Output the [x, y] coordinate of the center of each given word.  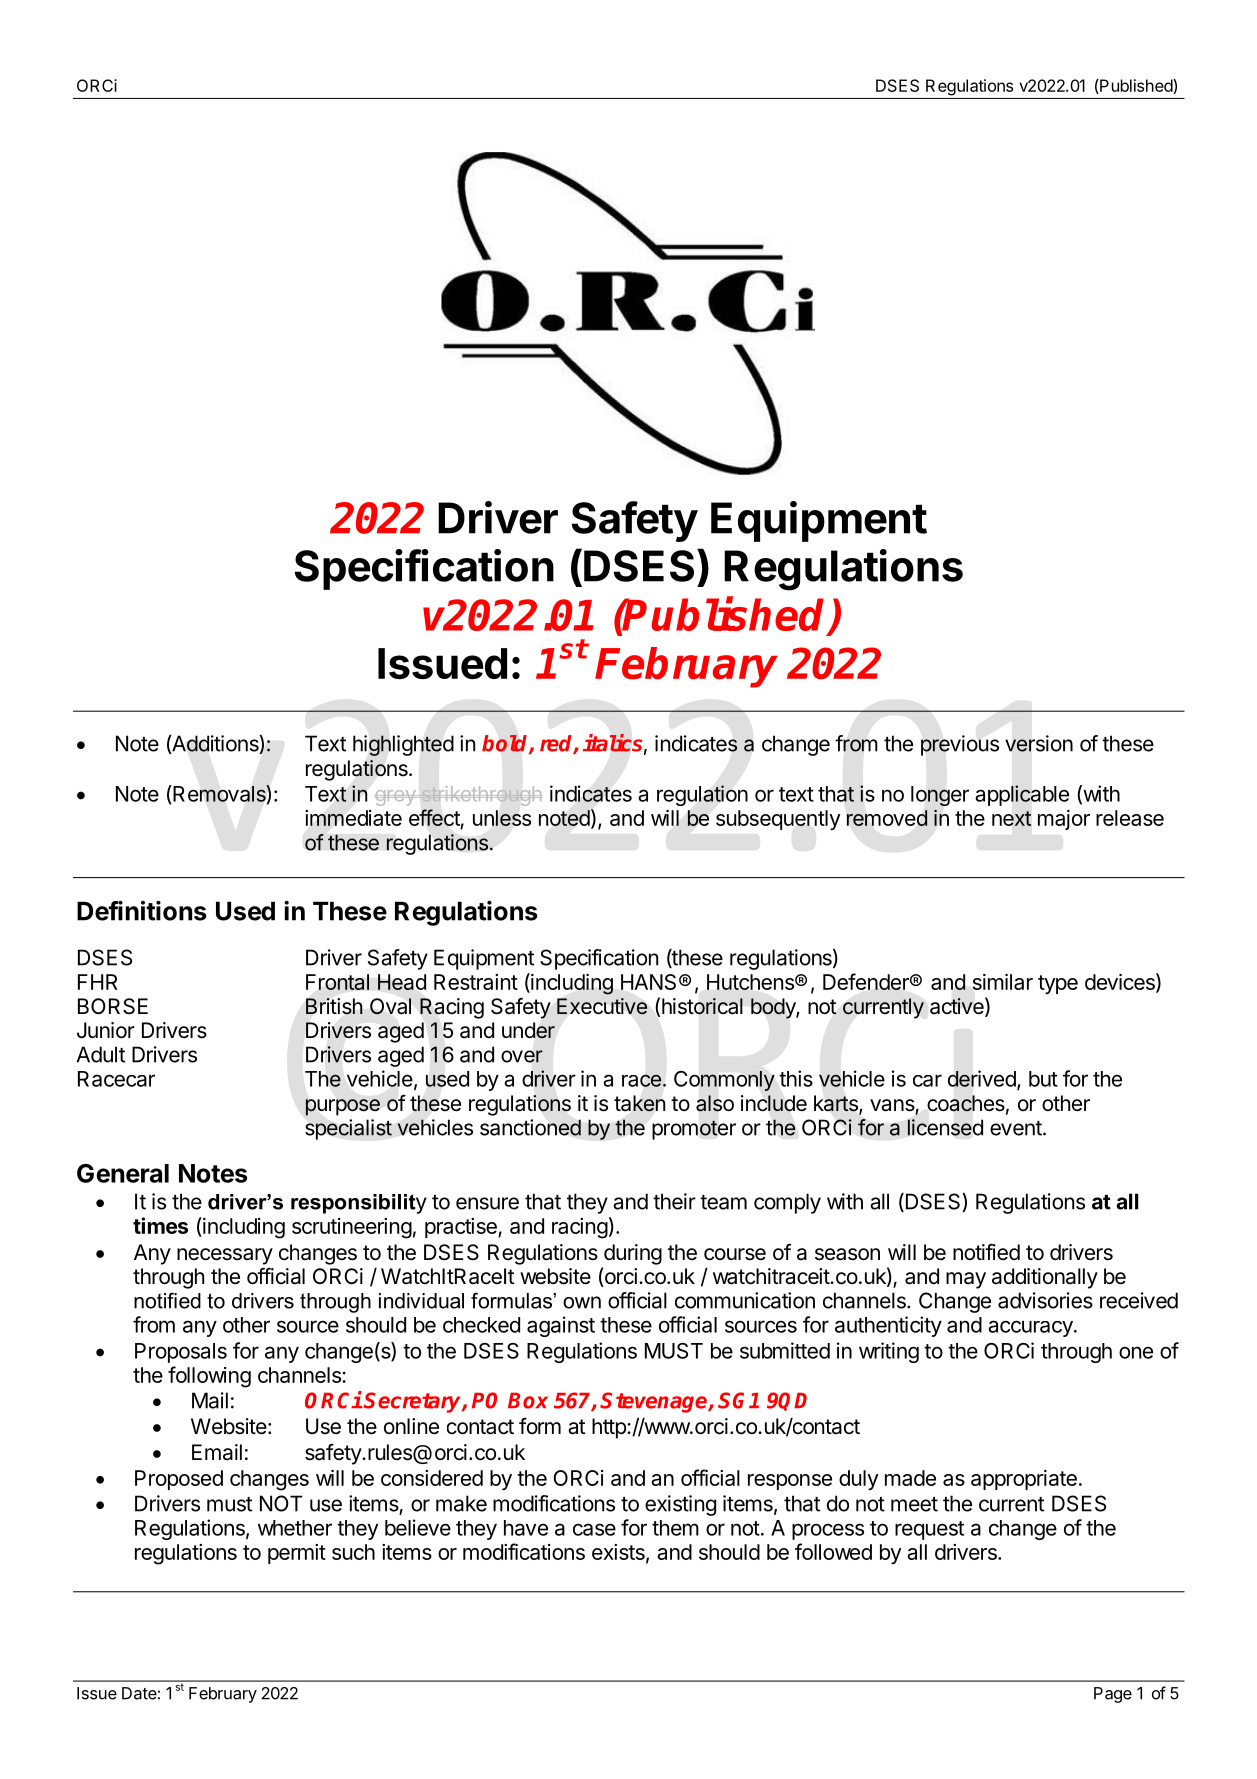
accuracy [1031, 1328]
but [1043, 1079]
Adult [101, 1054]
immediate [353, 818]
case [594, 1529]
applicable [1022, 795]
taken [639, 1103]
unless [502, 818]
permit [297, 1554]
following [209, 1377]
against [561, 1326]
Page [1113, 1695]
